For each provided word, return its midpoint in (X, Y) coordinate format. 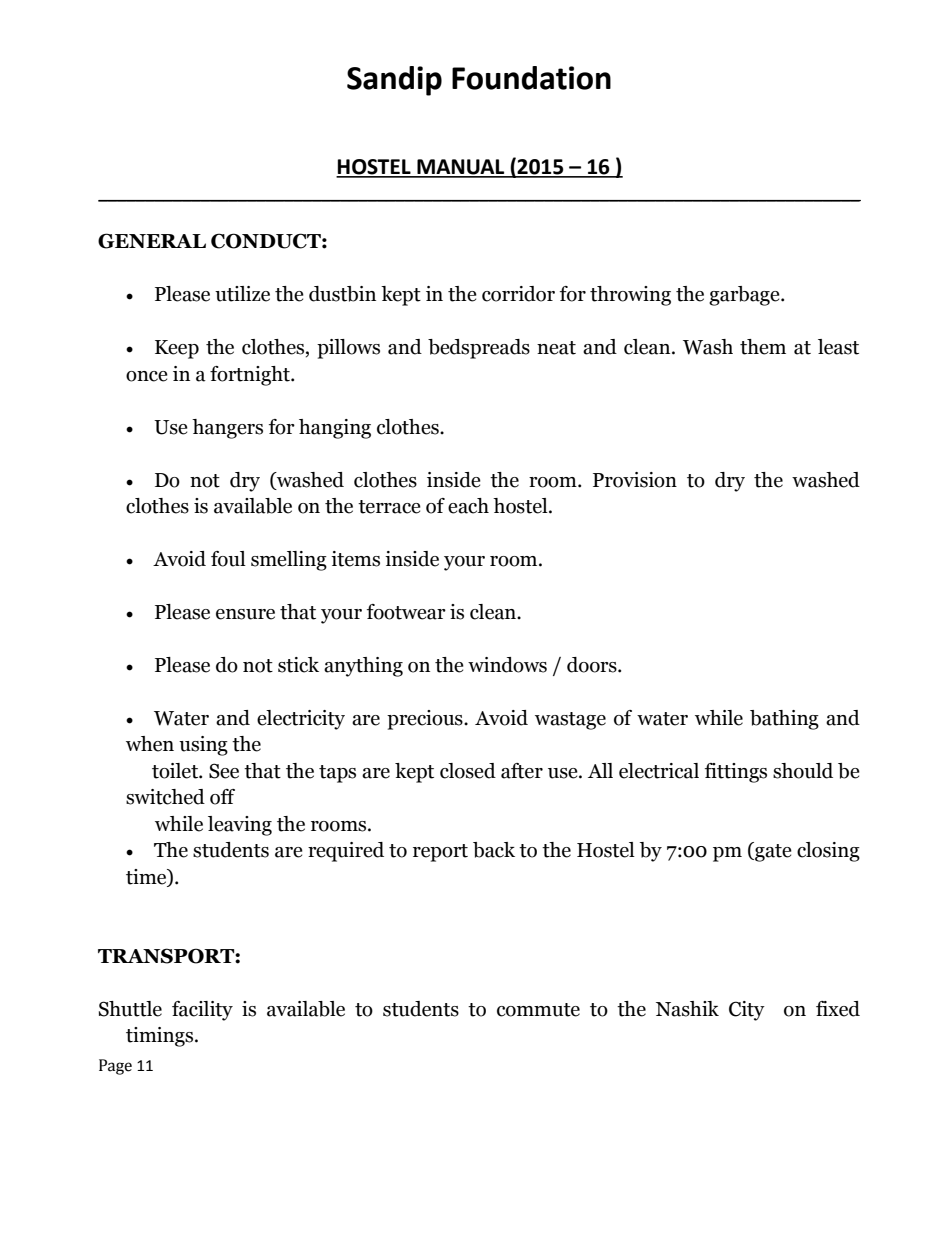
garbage (745, 296)
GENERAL (152, 241)
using (203, 746)
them (763, 347)
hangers (227, 429)
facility (202, 1011)
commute (538, 1010)
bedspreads (479, 349)
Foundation (531, 78)
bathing (784, 720)
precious (426, 720)
